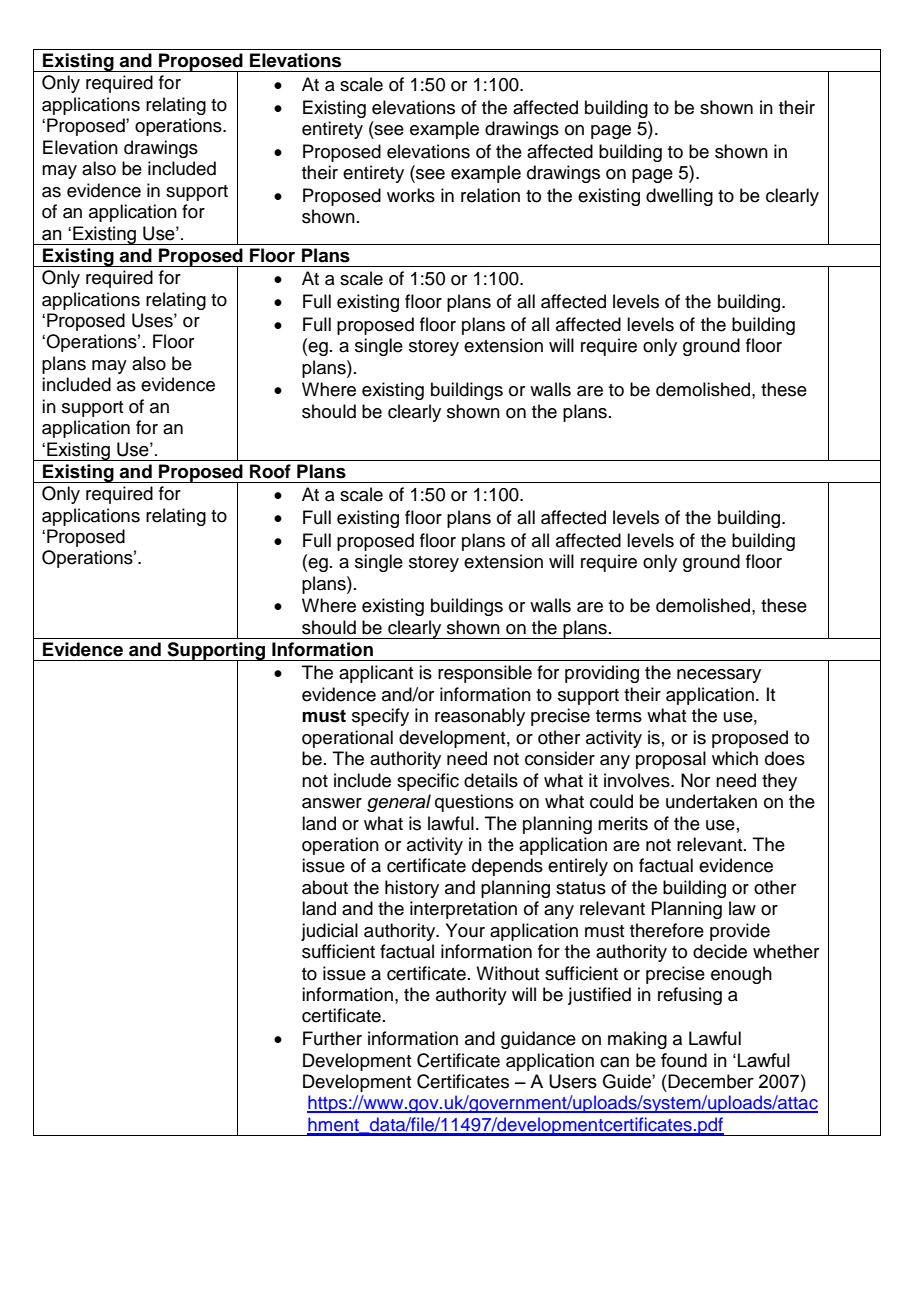 Image resolution: width=924 pixels, height=1308 pixels. I want to click on necessary, so click(719, 676).
